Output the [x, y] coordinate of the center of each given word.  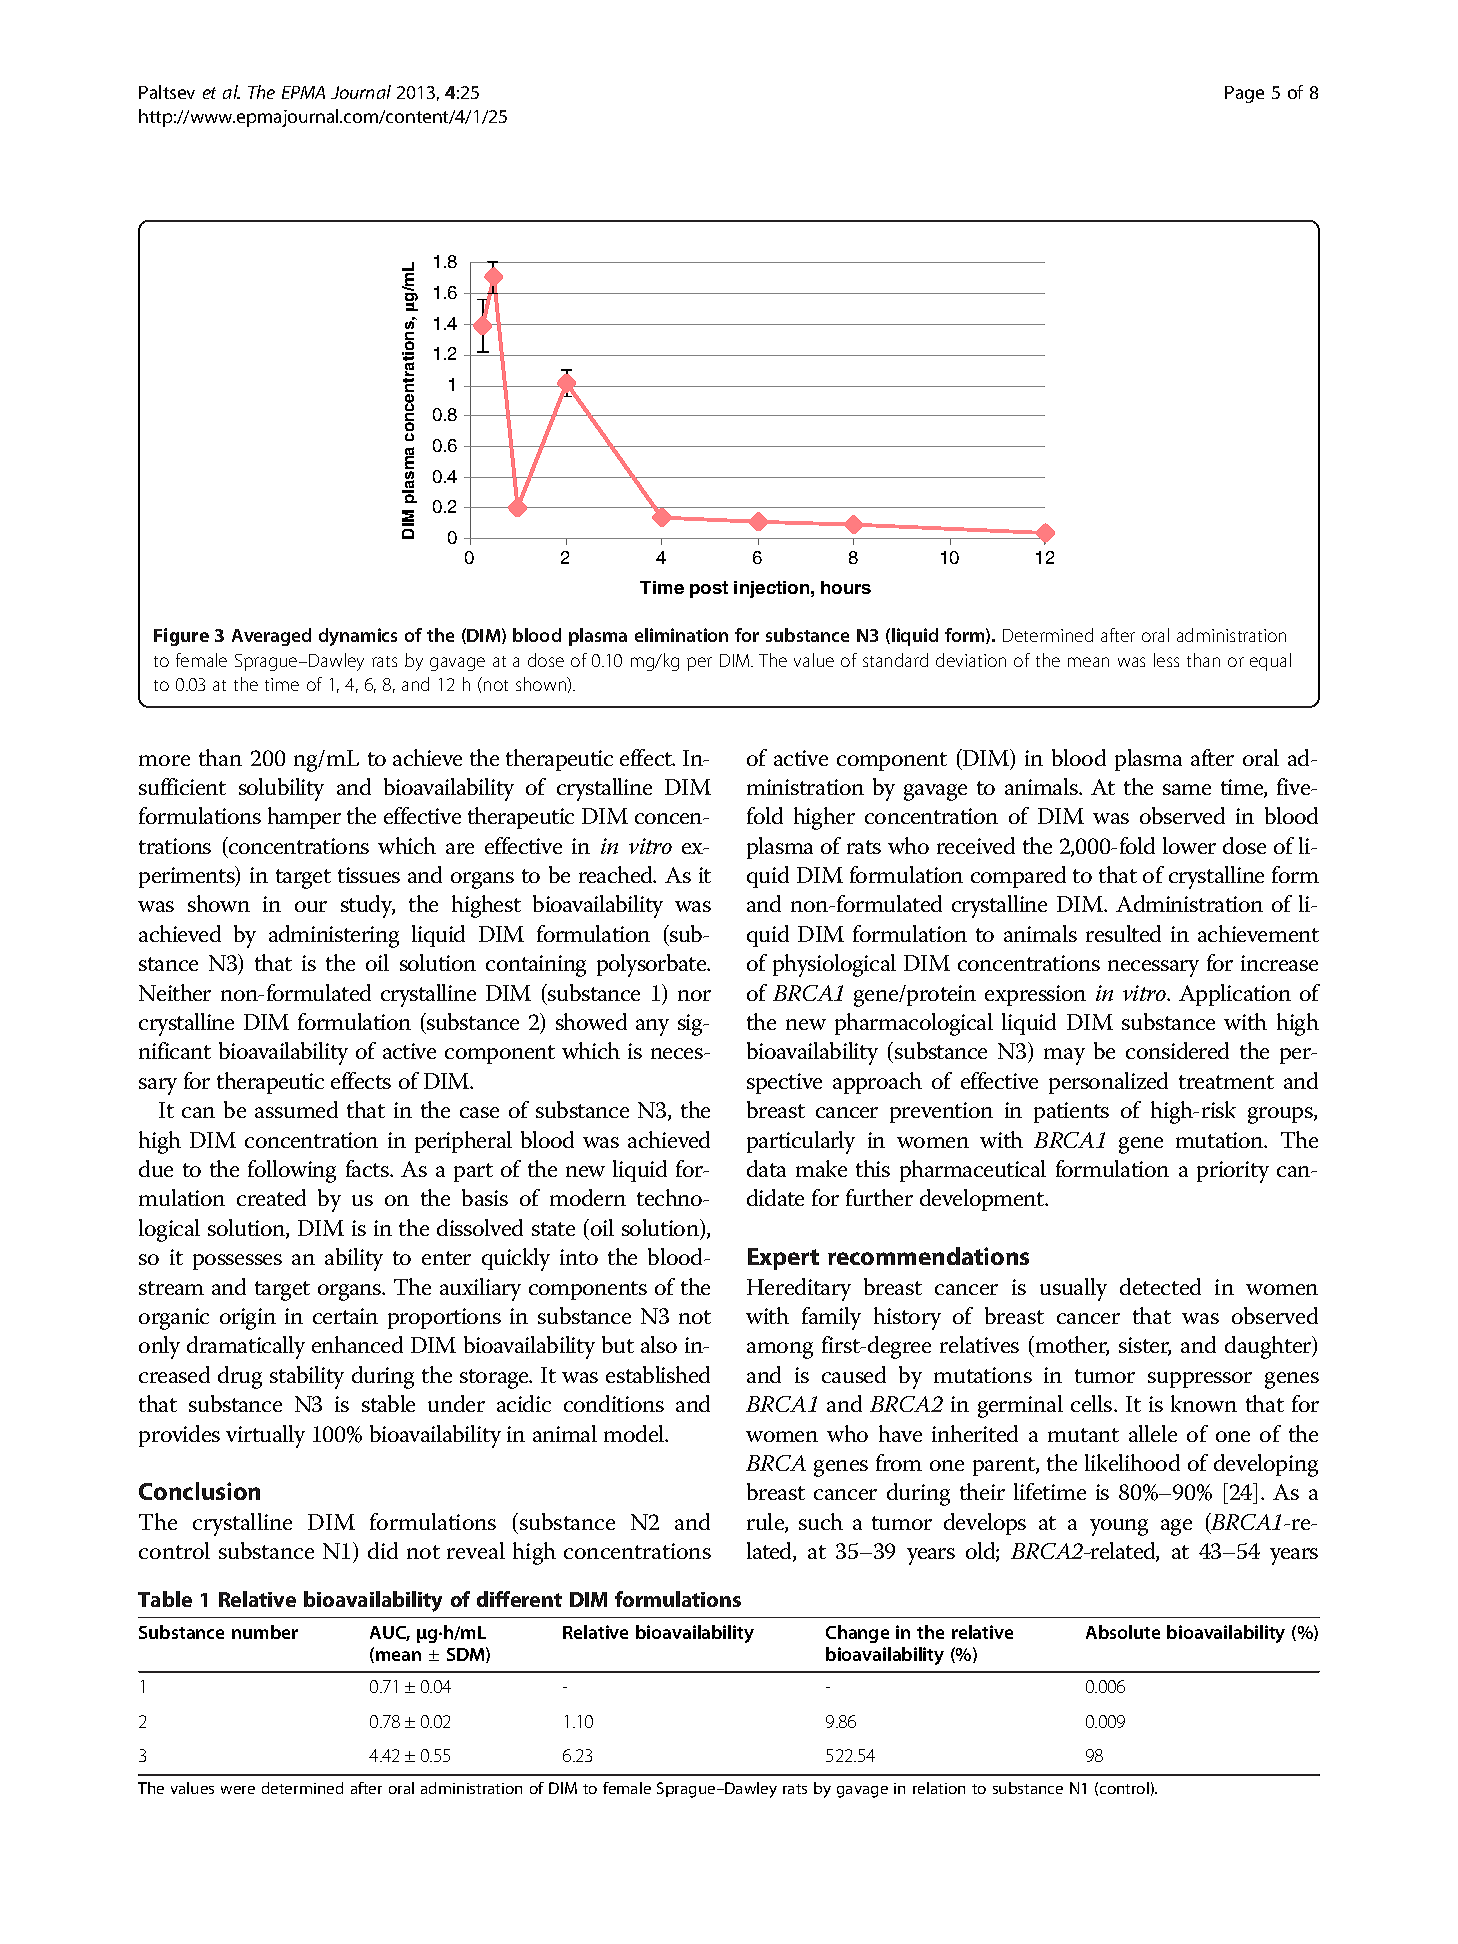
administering [334, 936]
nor [694, 995]
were [238, 1790]
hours [846, 587]
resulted [1123, 933]
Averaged [271, 637]
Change [857, 1634]
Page [1244, 94]
